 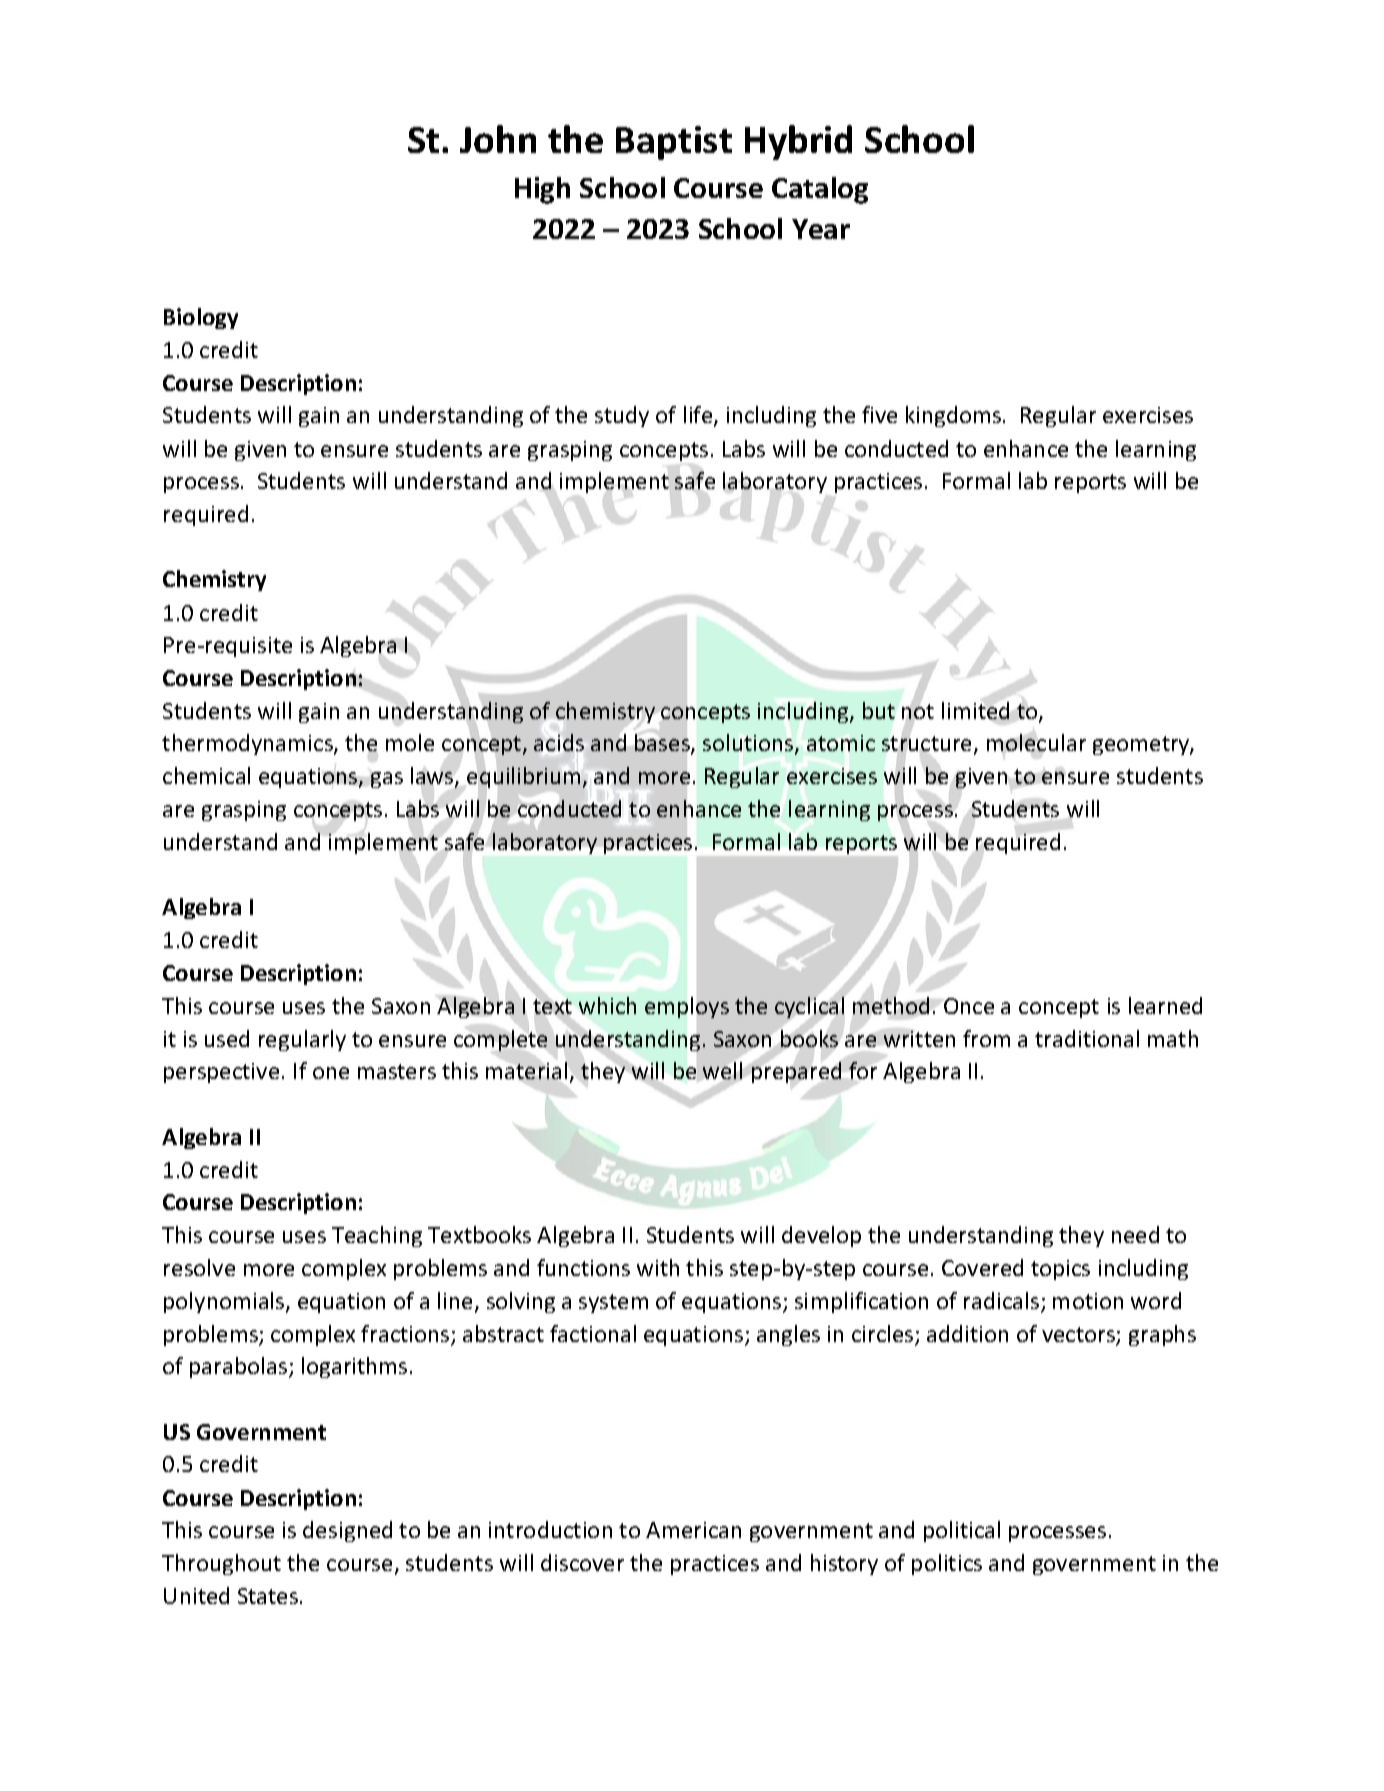 I want to click on bases, so click(x=663, y=744).
